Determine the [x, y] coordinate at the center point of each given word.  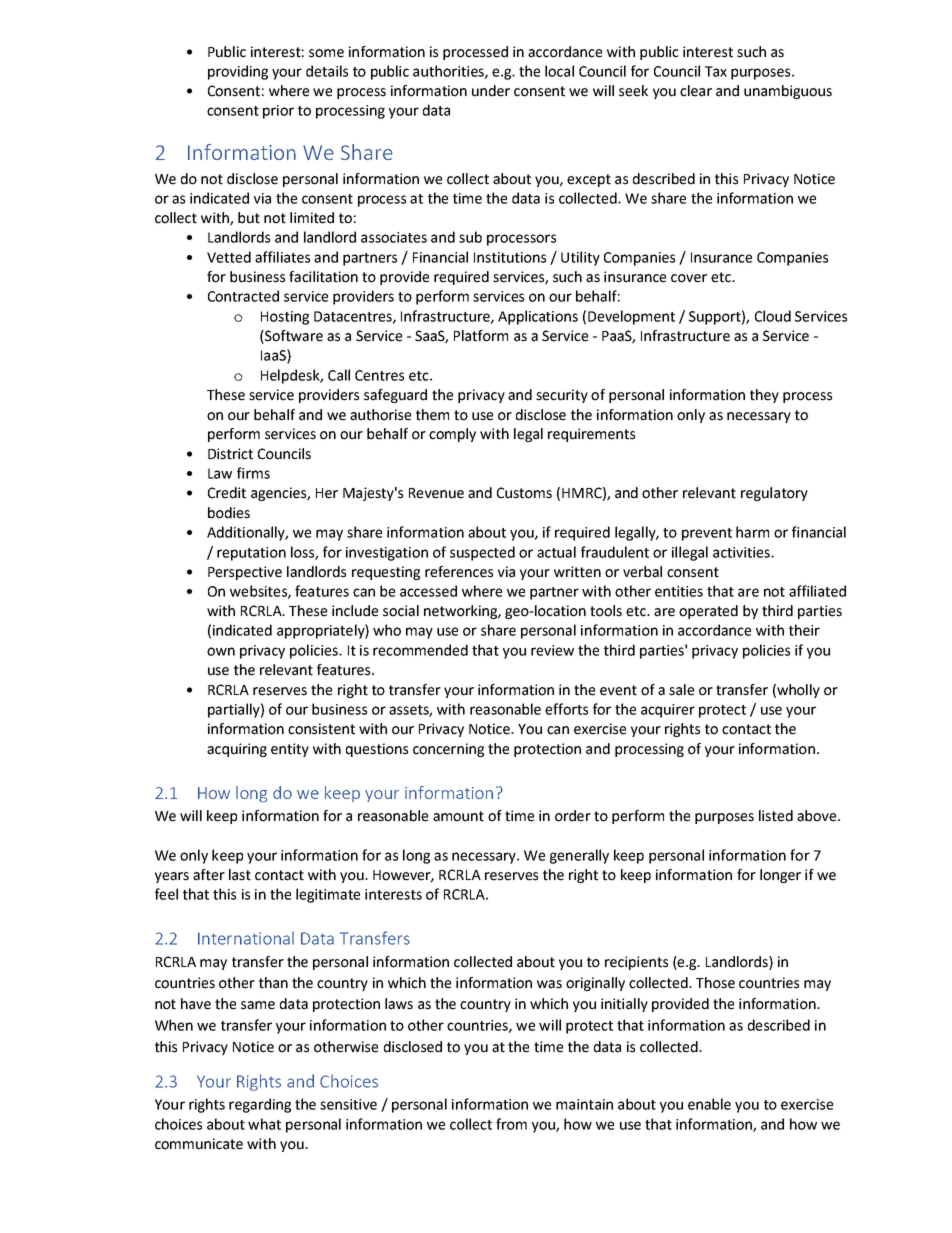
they [764, 396]
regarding [260, 1105]
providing [238, 72]
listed [776, 816]
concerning [448, 750]
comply [452, 435]
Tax [716, 71]
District [230, 454]
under [491, 91]
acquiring [237, 750]
